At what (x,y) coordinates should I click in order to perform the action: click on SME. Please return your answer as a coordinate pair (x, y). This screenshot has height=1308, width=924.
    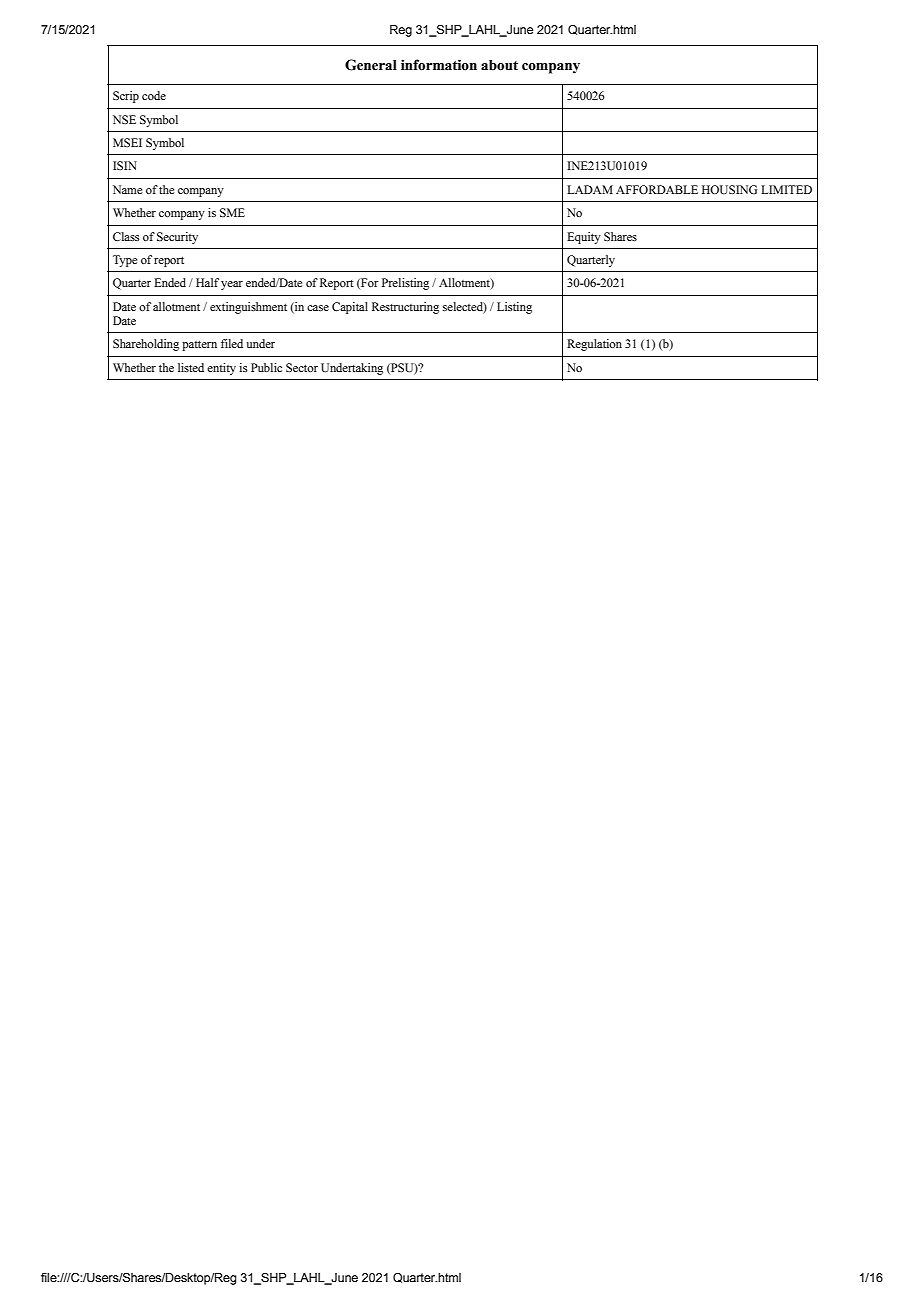
    Looking at the image, I should click on (232, 212).
